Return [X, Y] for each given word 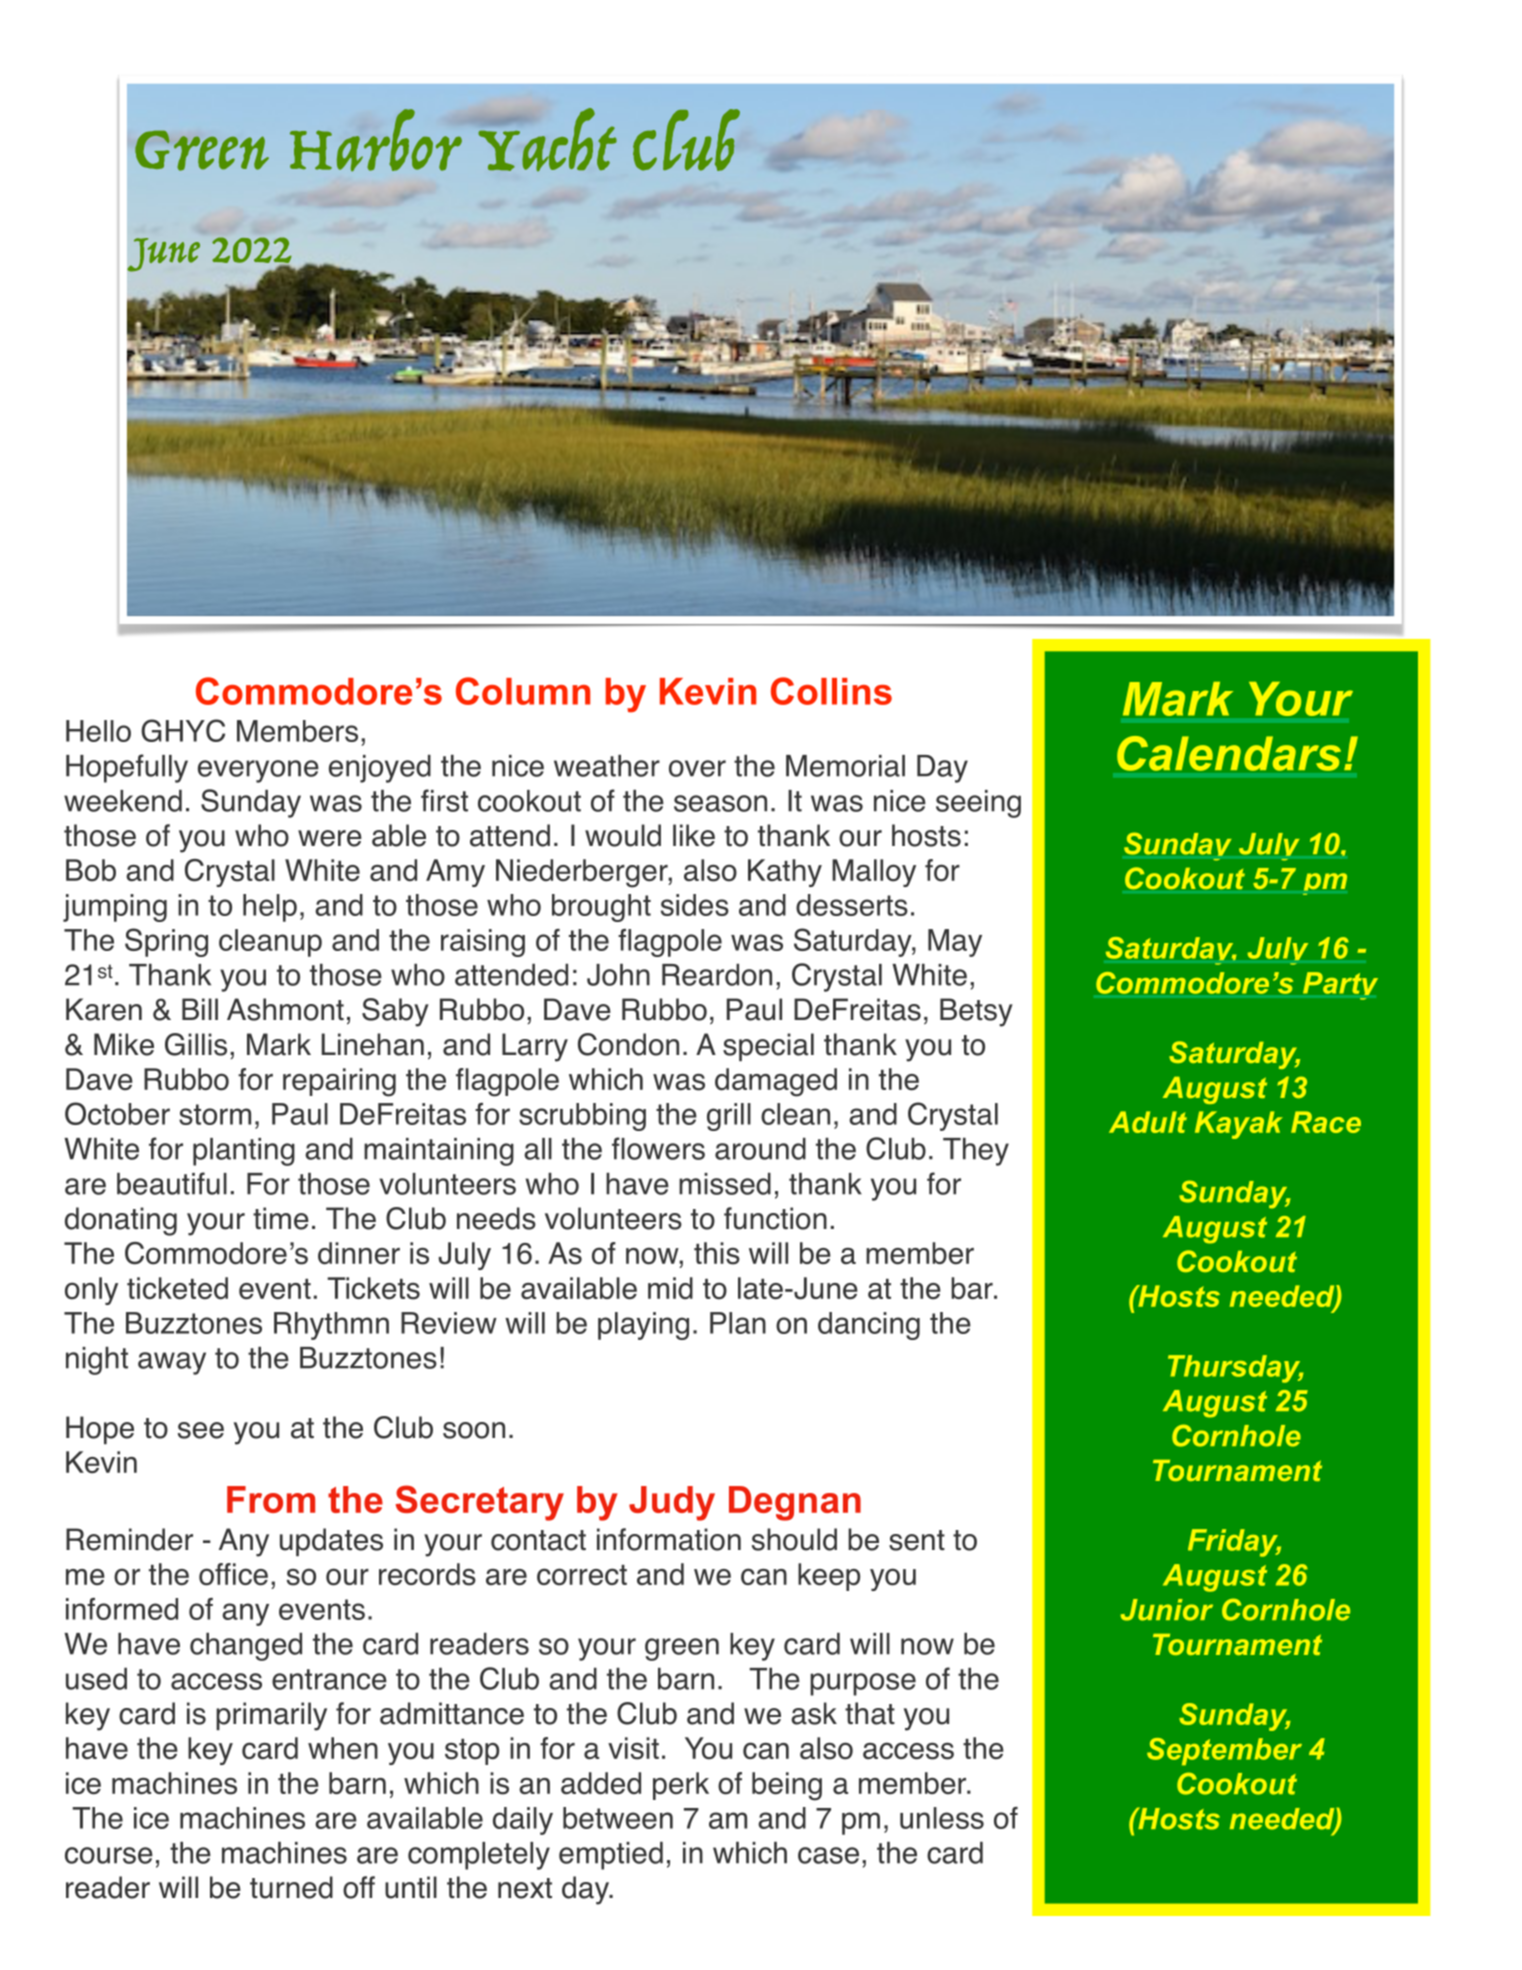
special [768, 1047]
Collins [831, 691]
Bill [200, 1009]
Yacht [547, 139]
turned [291, 1887]
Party [1340, 986]
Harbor [376, 140]
